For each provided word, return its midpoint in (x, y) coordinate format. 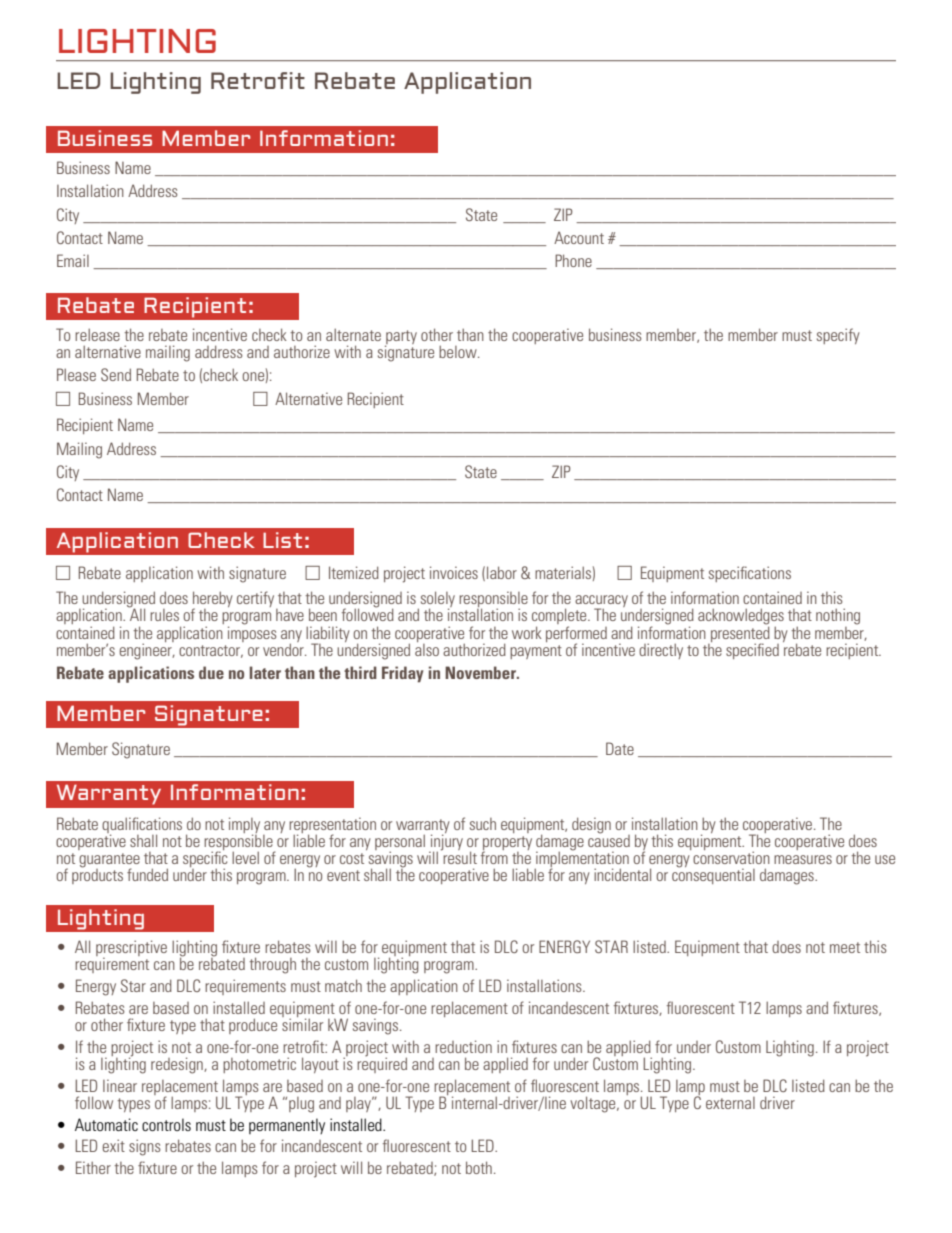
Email (73, 260)
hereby (212, 600)
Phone (573, 260)
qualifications (142, 826)
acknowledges (741, 617)
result (459, 856)
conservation (730, 856)
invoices (454, 572)
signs (145, 1147)
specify (838, 336)
